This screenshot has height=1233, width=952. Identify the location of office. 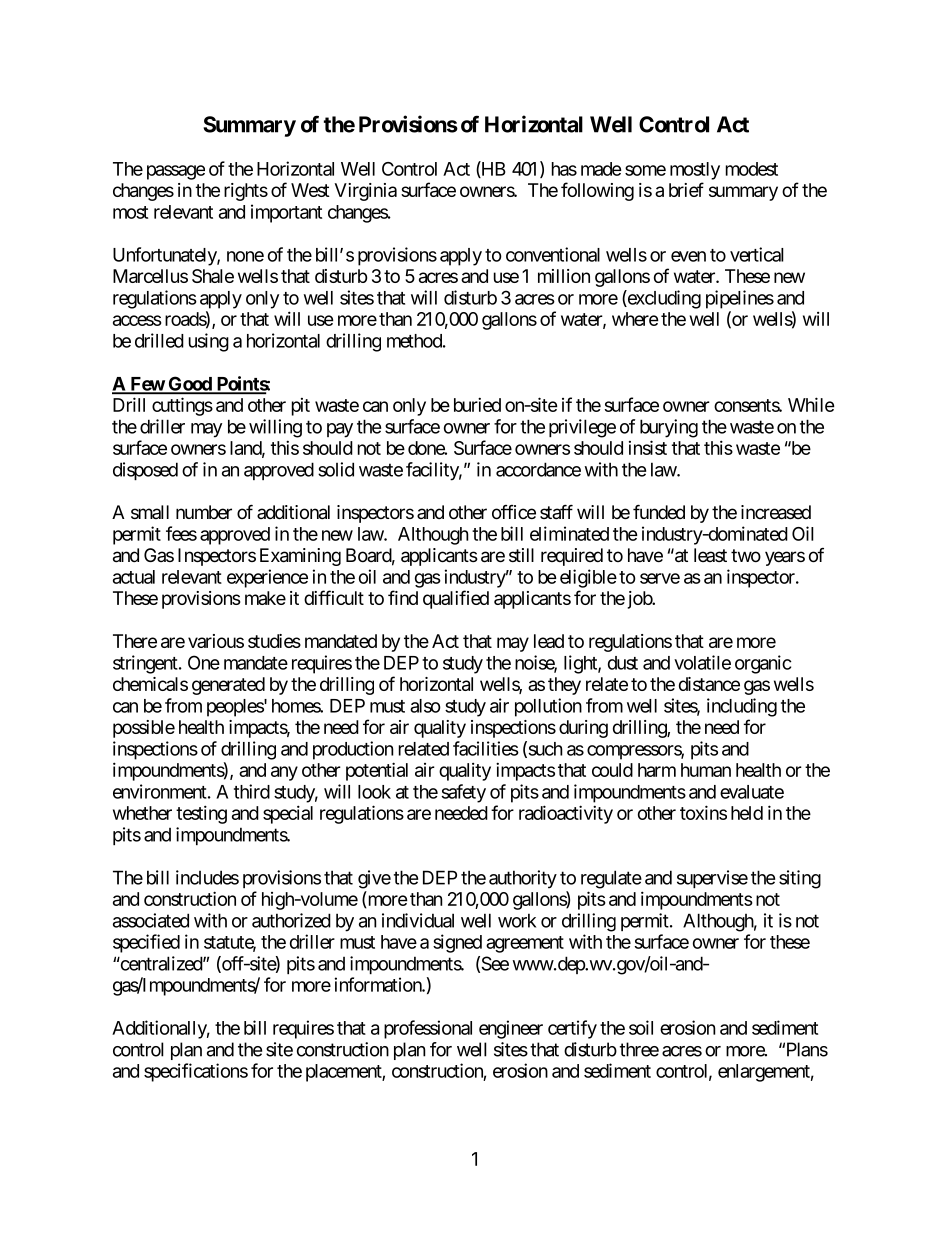
(514, 512).
